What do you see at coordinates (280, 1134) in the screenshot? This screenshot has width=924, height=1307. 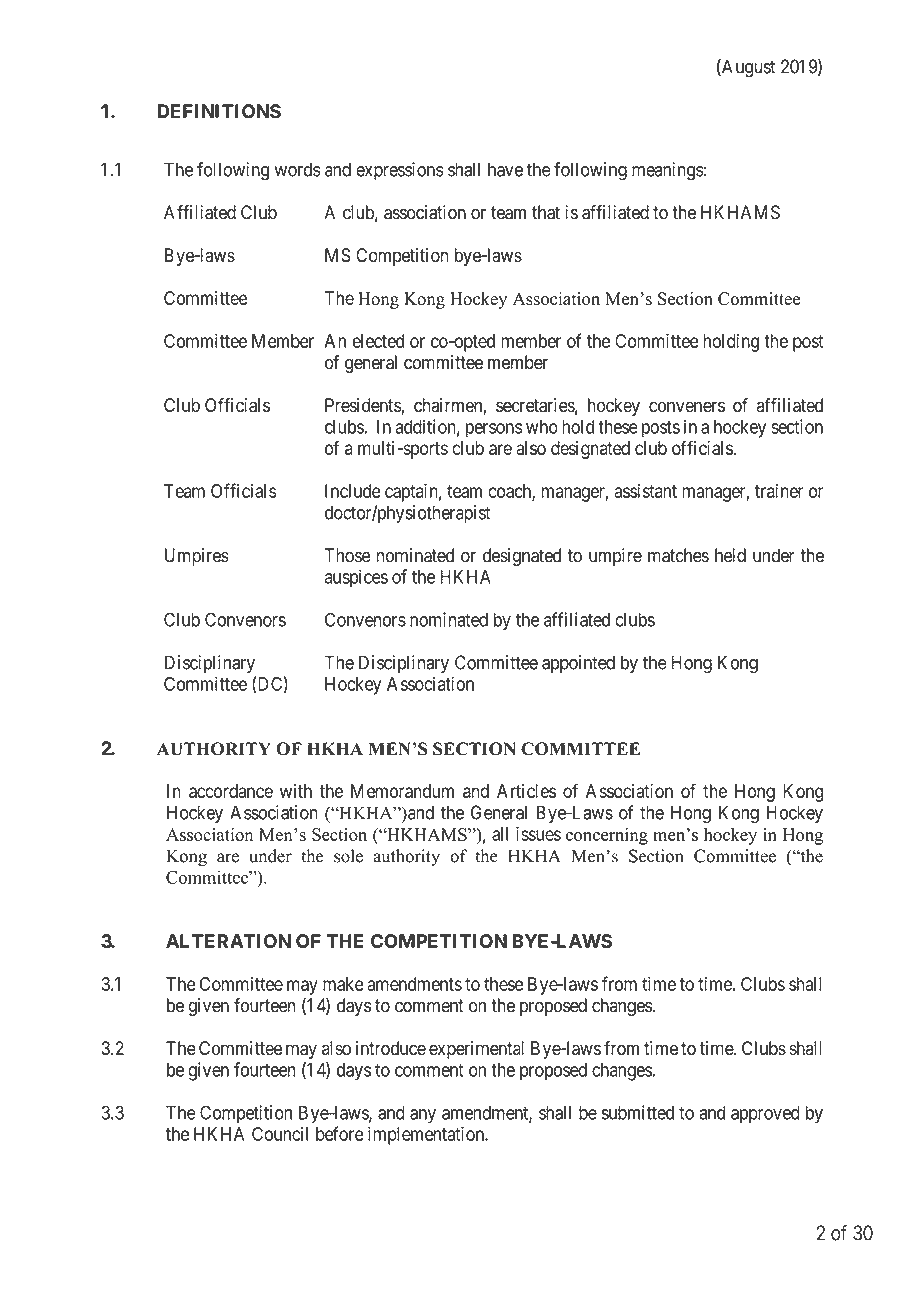 I see `Council` at bounding box center [280, 1134].
